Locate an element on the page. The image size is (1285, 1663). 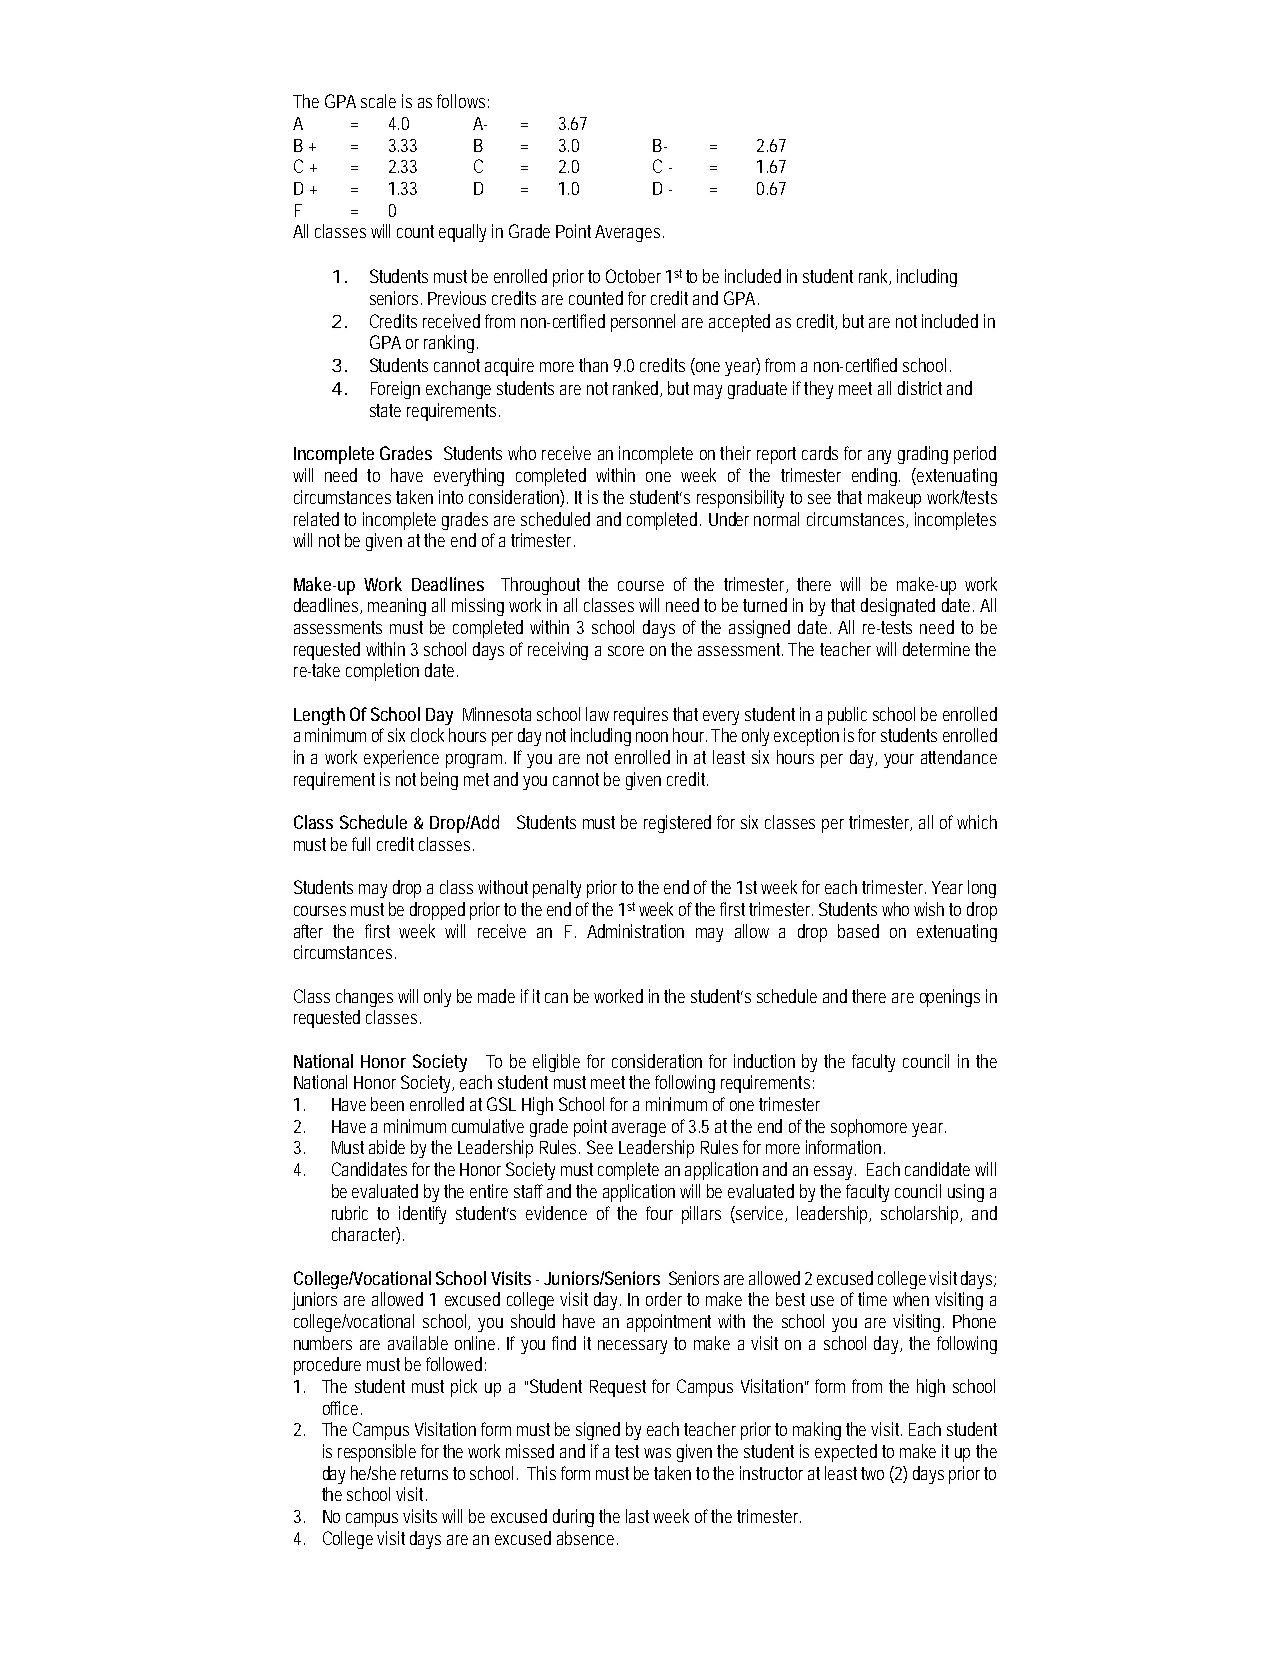
based is located at coordinates (858, 931).
